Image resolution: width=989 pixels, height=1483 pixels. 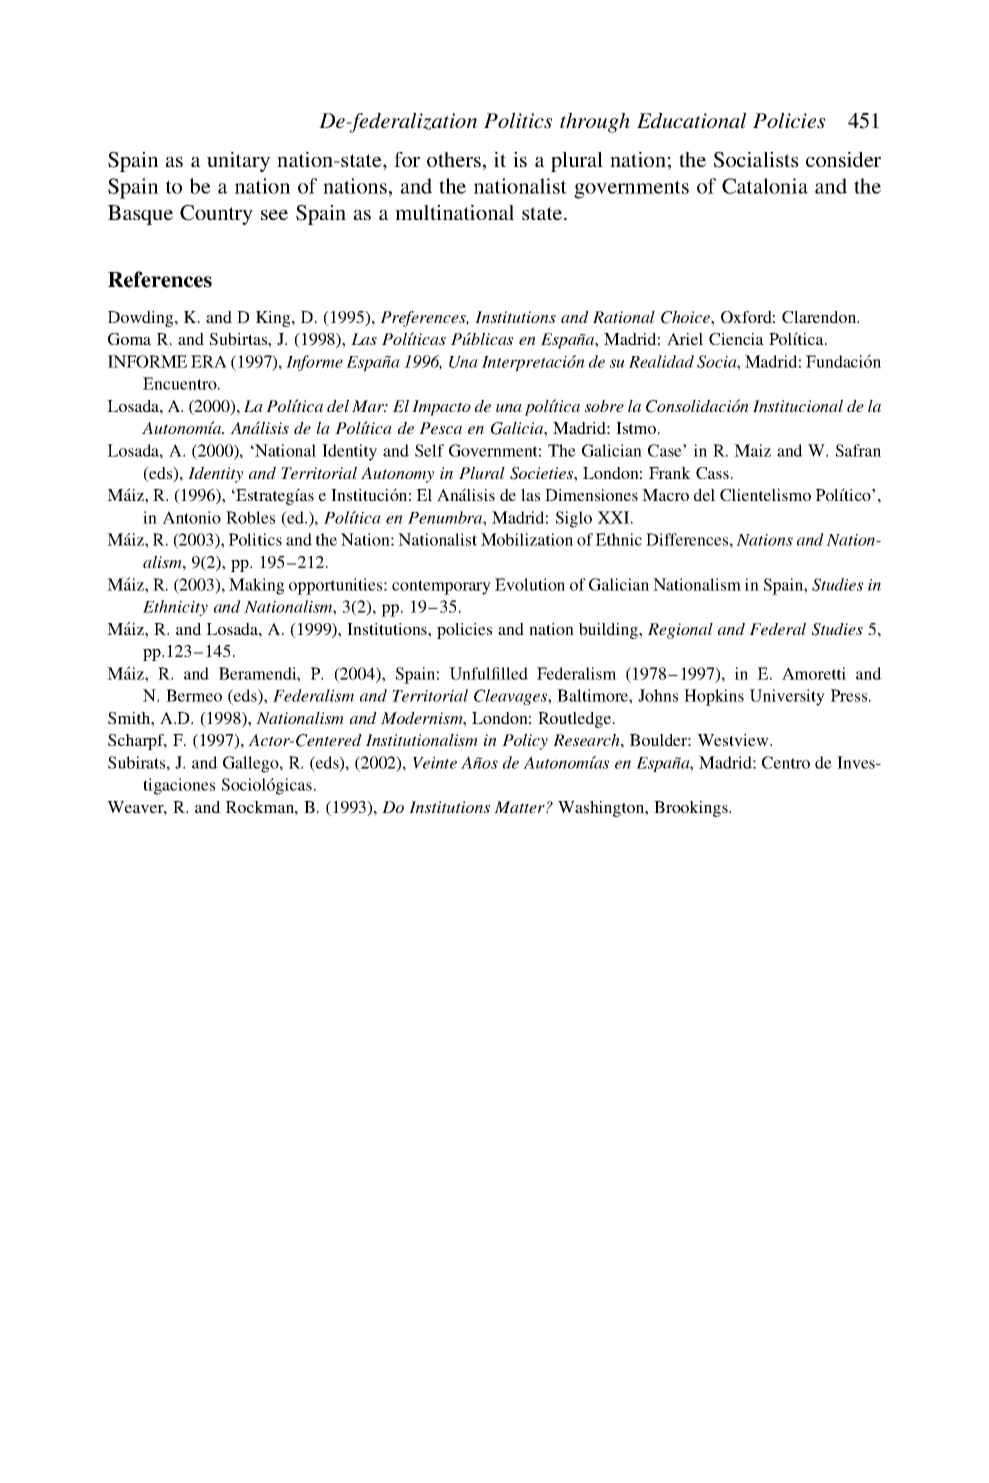 I want to click on Policy, so click(x=525, y=742).
